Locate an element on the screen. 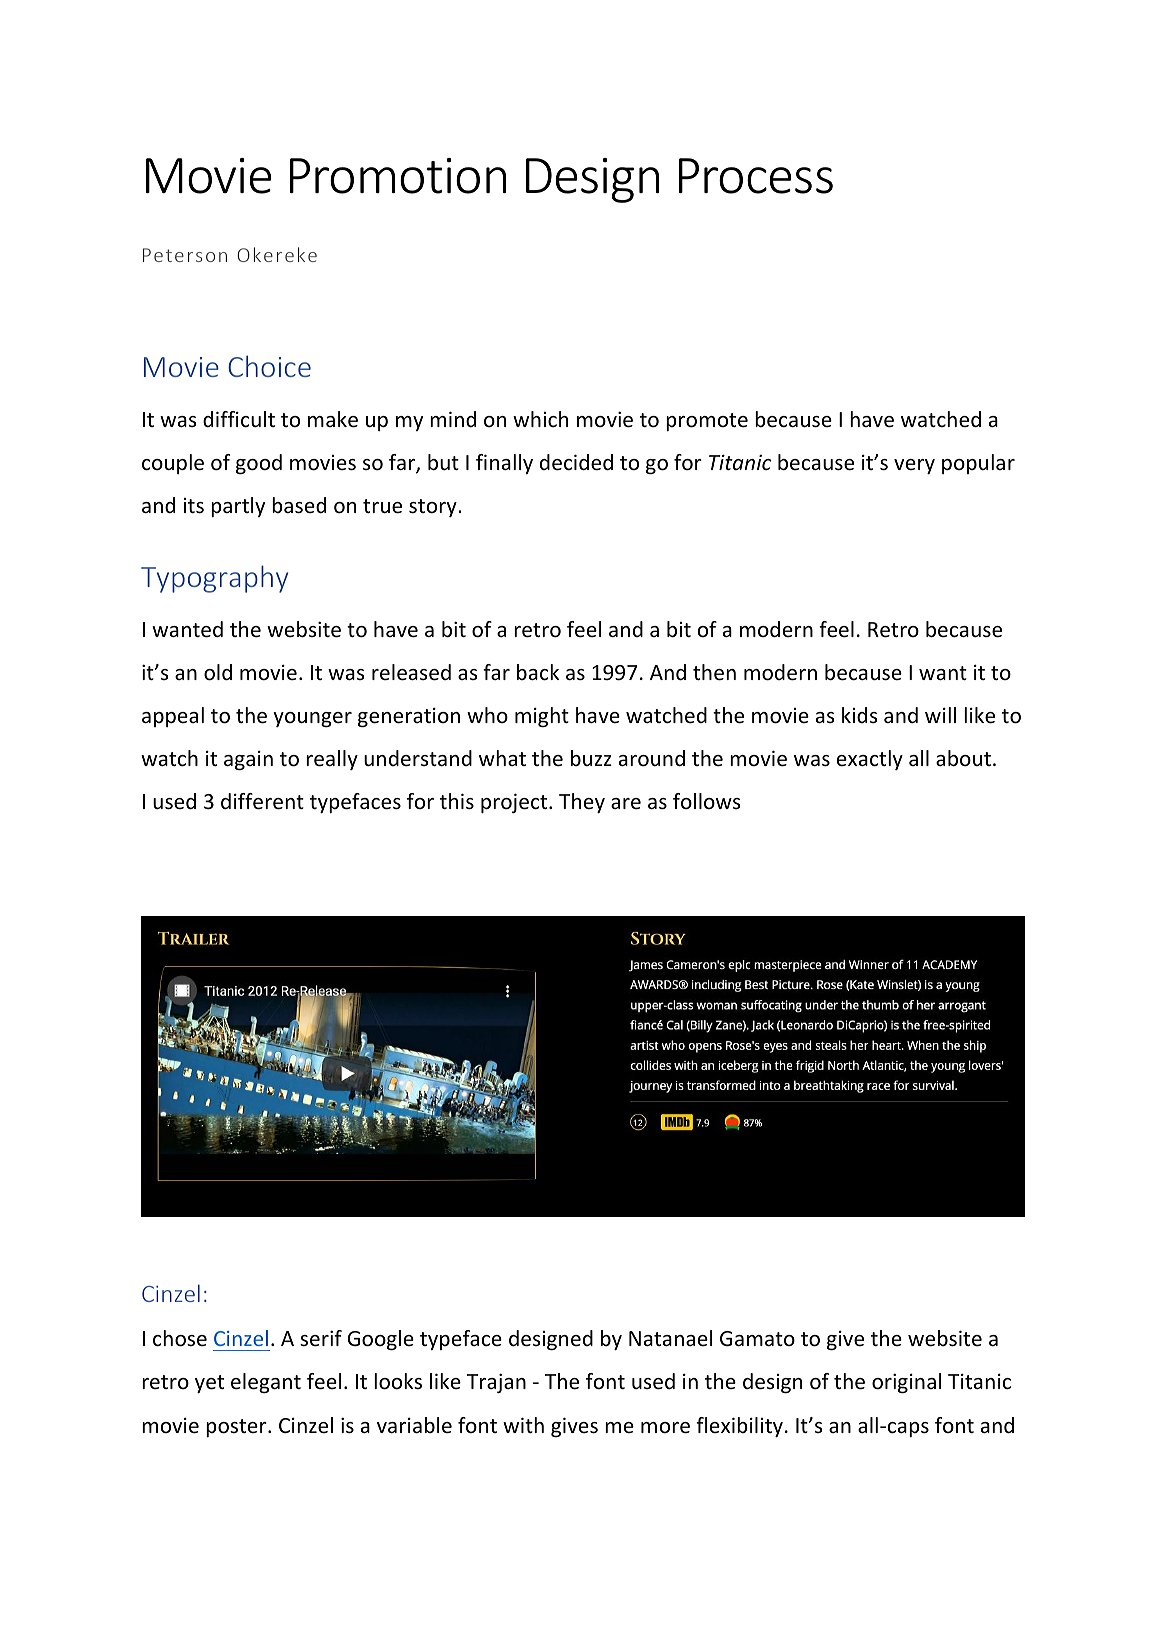 The image size is (1166, 1650). Peterson is located at coordinates (185, 255).
